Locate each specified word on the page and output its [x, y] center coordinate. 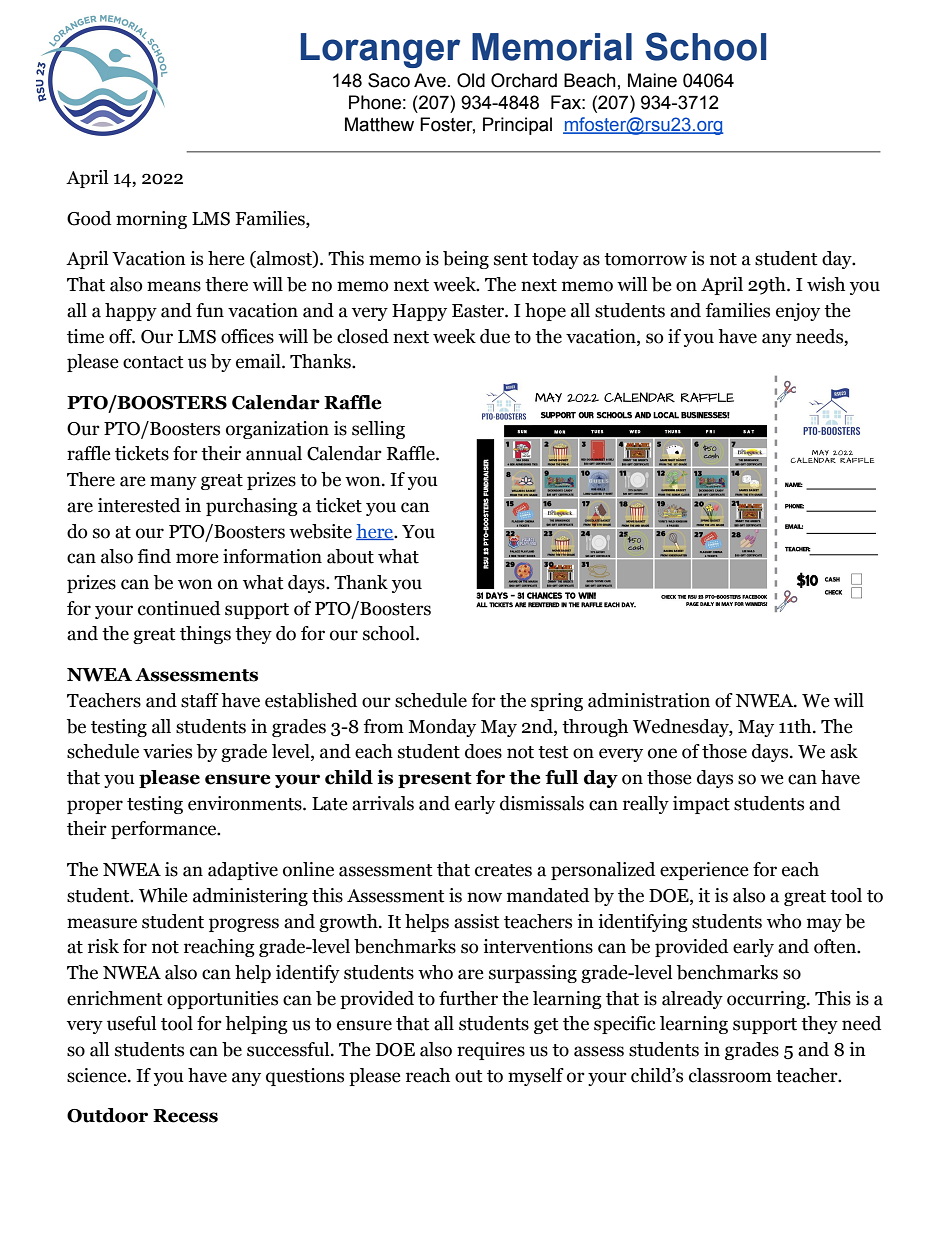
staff [200, 700]
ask [844, 751]
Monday [442, 728]
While [163, 895]
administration [649, 700]
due [495, 336]
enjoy [798, 312]
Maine [652, 80]
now [484, 897]
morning [151, 220]
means [174, 286]
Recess [185, 1116]
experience [704, 871]
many [173, 483]
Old [471, 80]
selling [378, 430]
